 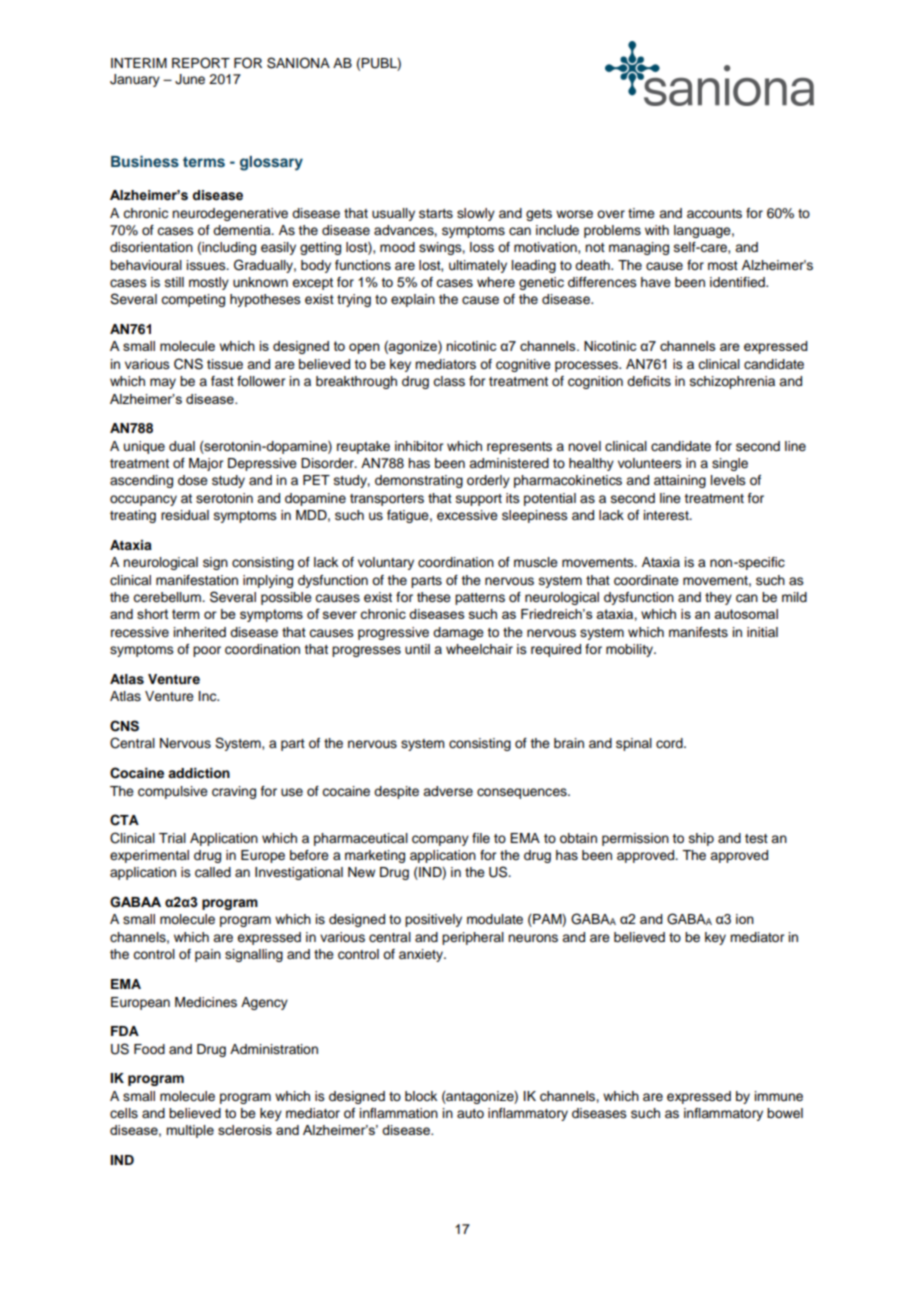 I want to click on inhibitor, so click(x=419, y=446).
